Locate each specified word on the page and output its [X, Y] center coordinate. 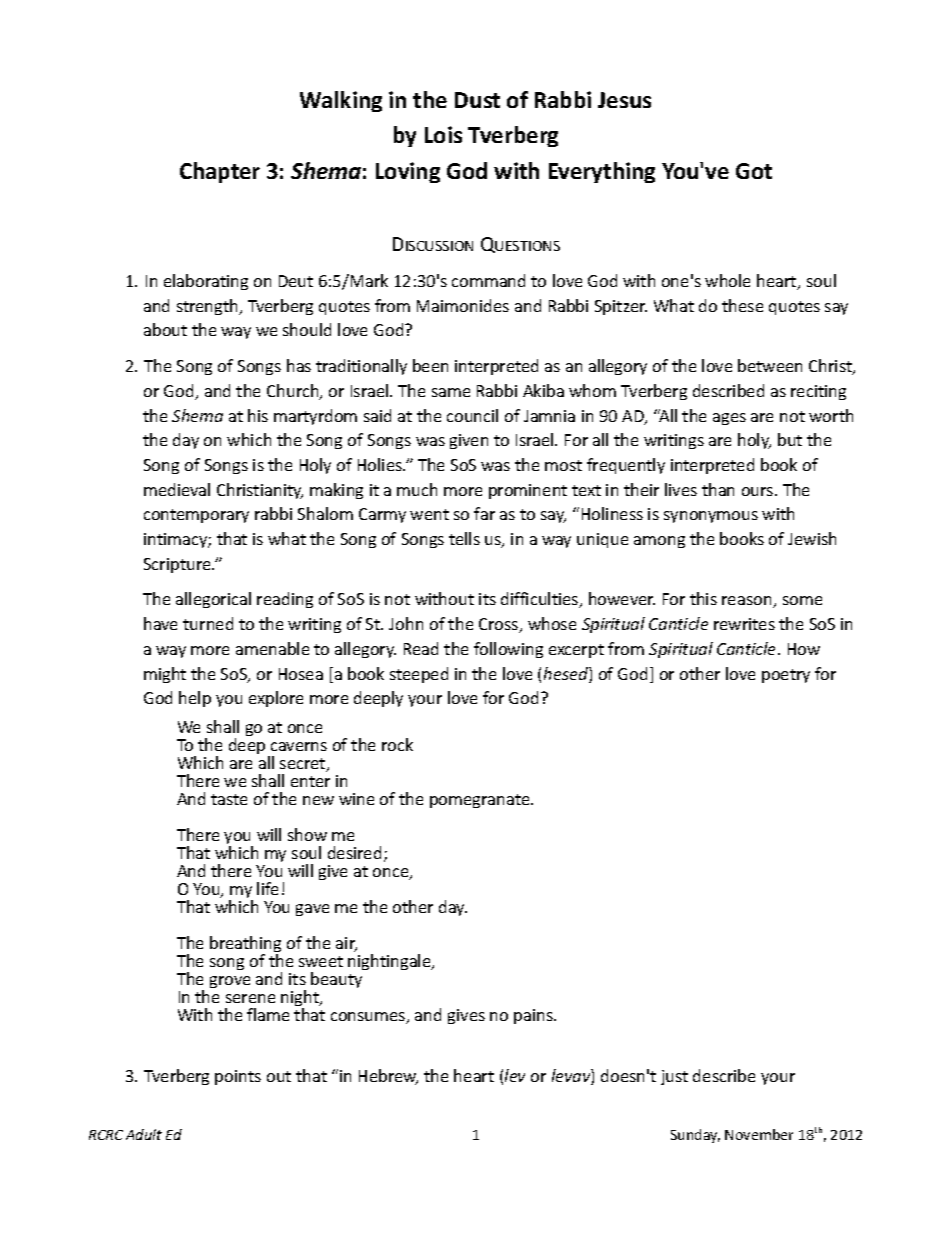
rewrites [744, 624]
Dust [477, 100]
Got [754, 171]
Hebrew [388, 1077]
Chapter [220, 172]
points [238, 1077]
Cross [500, 625]
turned [208, 623]
